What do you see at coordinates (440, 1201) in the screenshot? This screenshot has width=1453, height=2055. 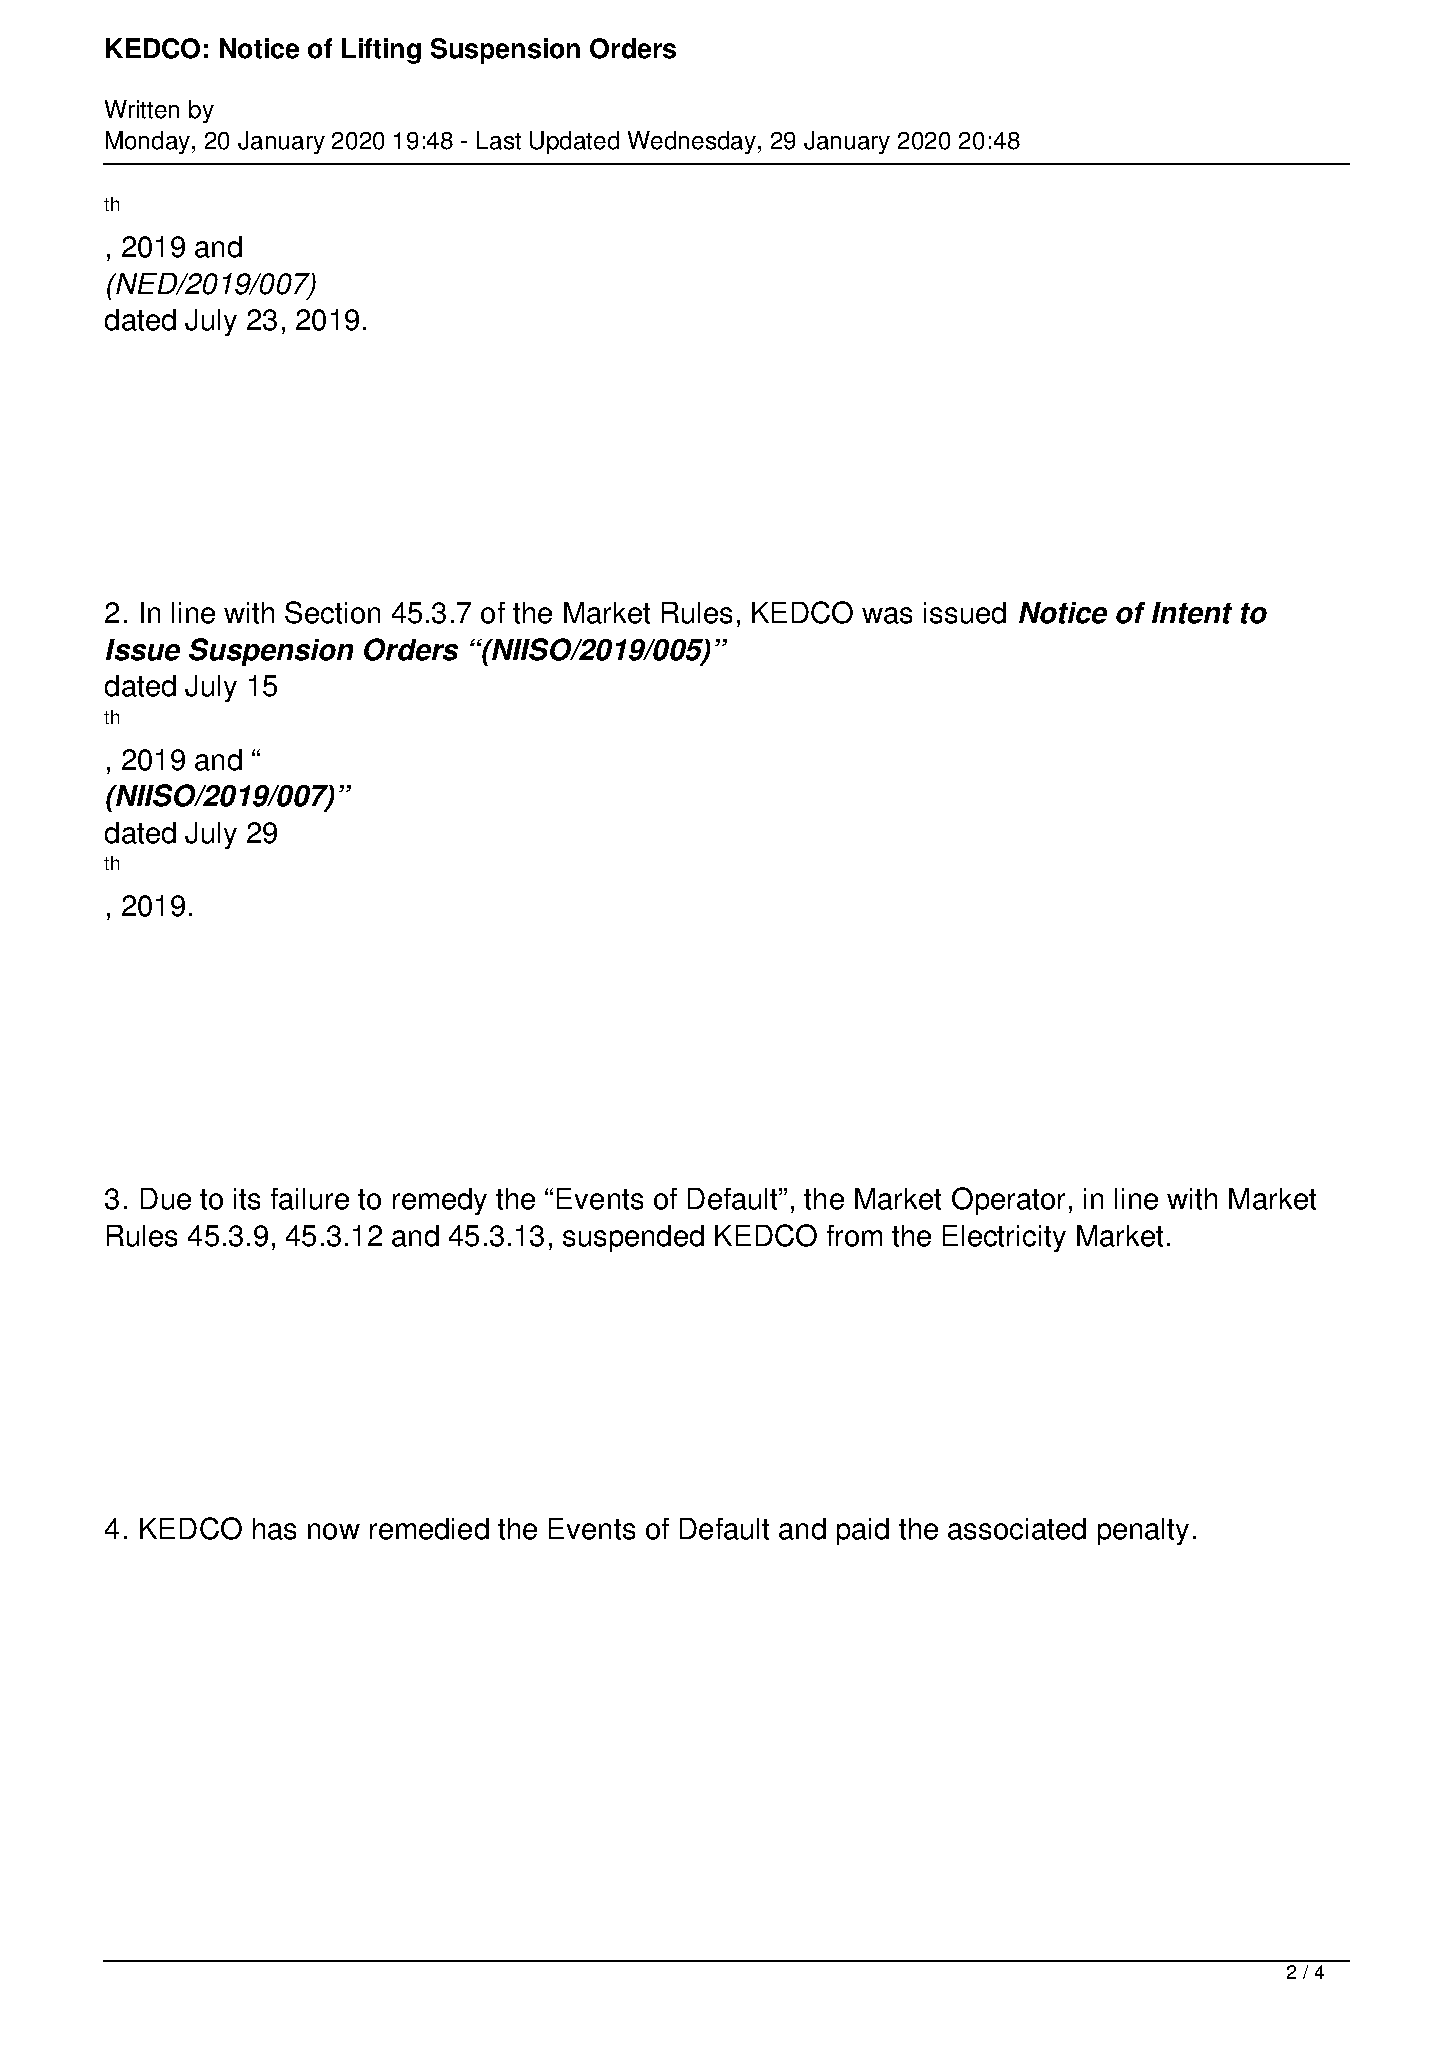 I see `remedy` at bounding box center [440, 1201].
